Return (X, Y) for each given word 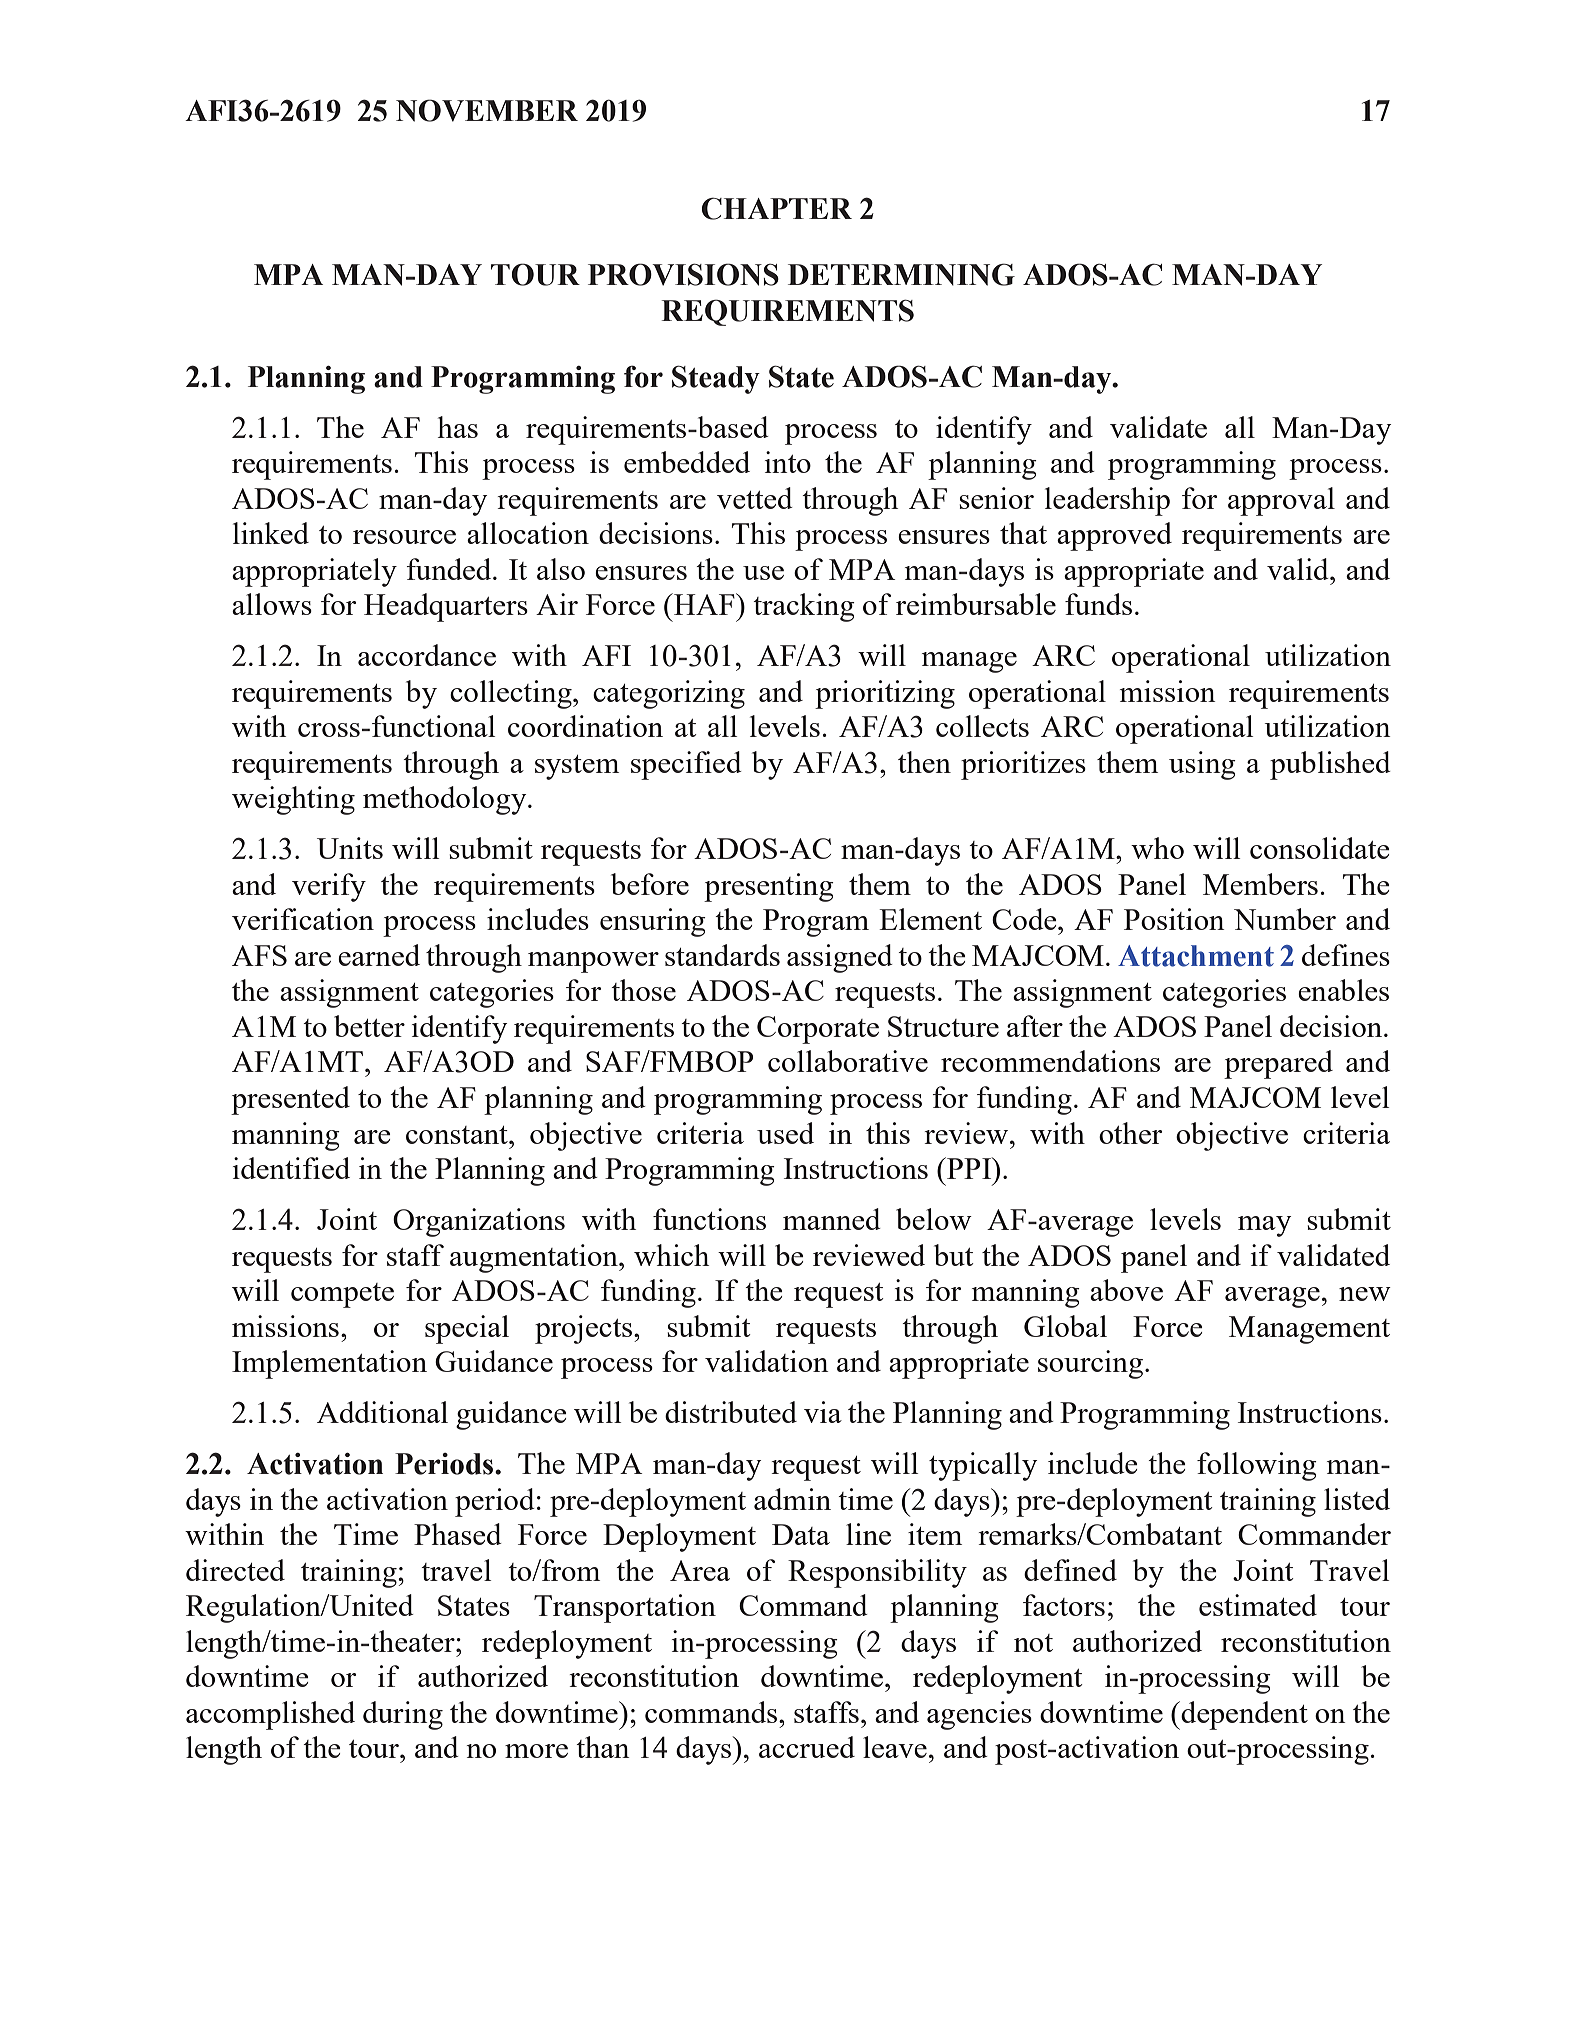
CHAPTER (776, 208)
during (403, 1715)
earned (379, 955)
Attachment (1196, 956)
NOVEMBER (487, 110)
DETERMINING (901, 274)
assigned (840, 958)
